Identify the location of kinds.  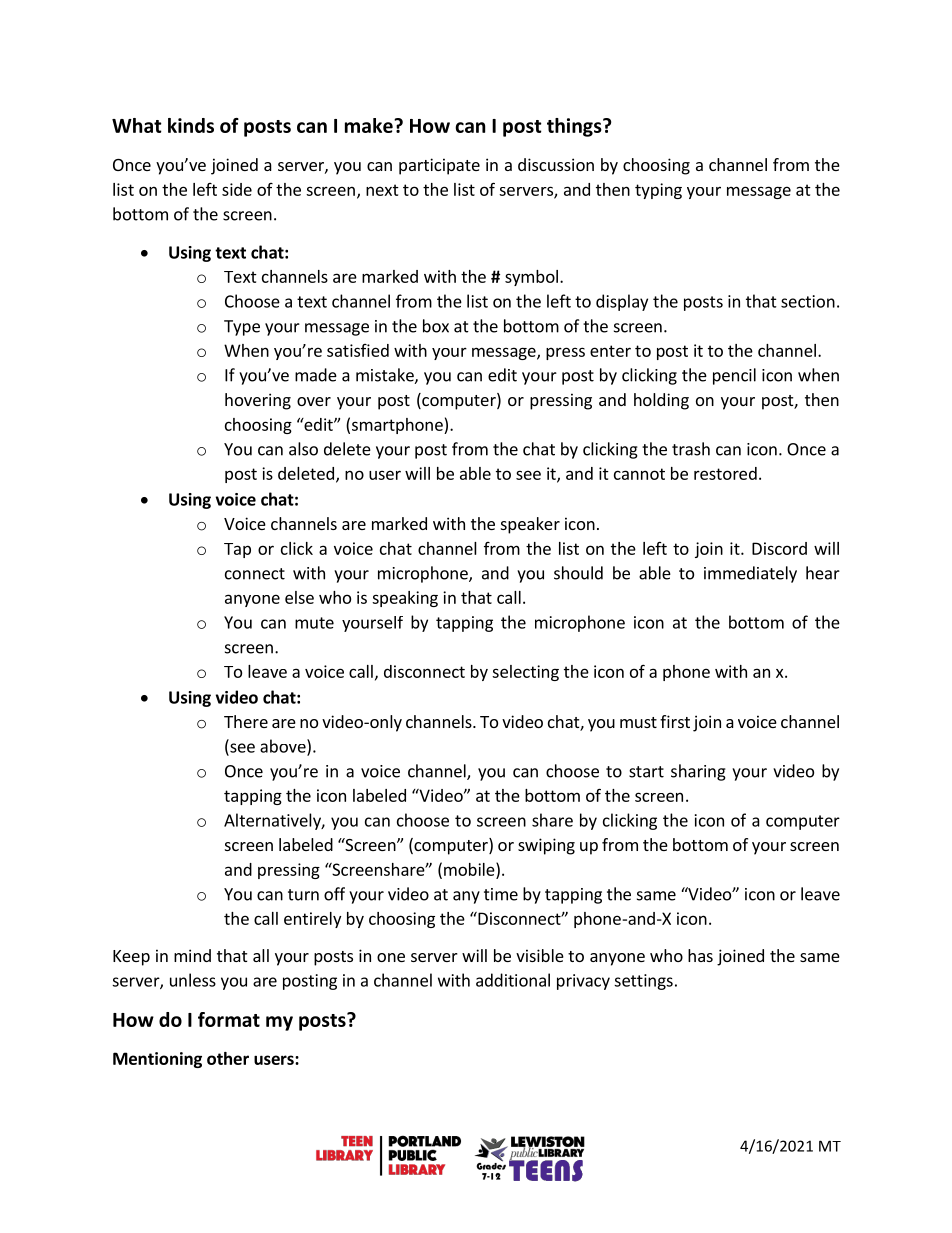
(191, 125).
